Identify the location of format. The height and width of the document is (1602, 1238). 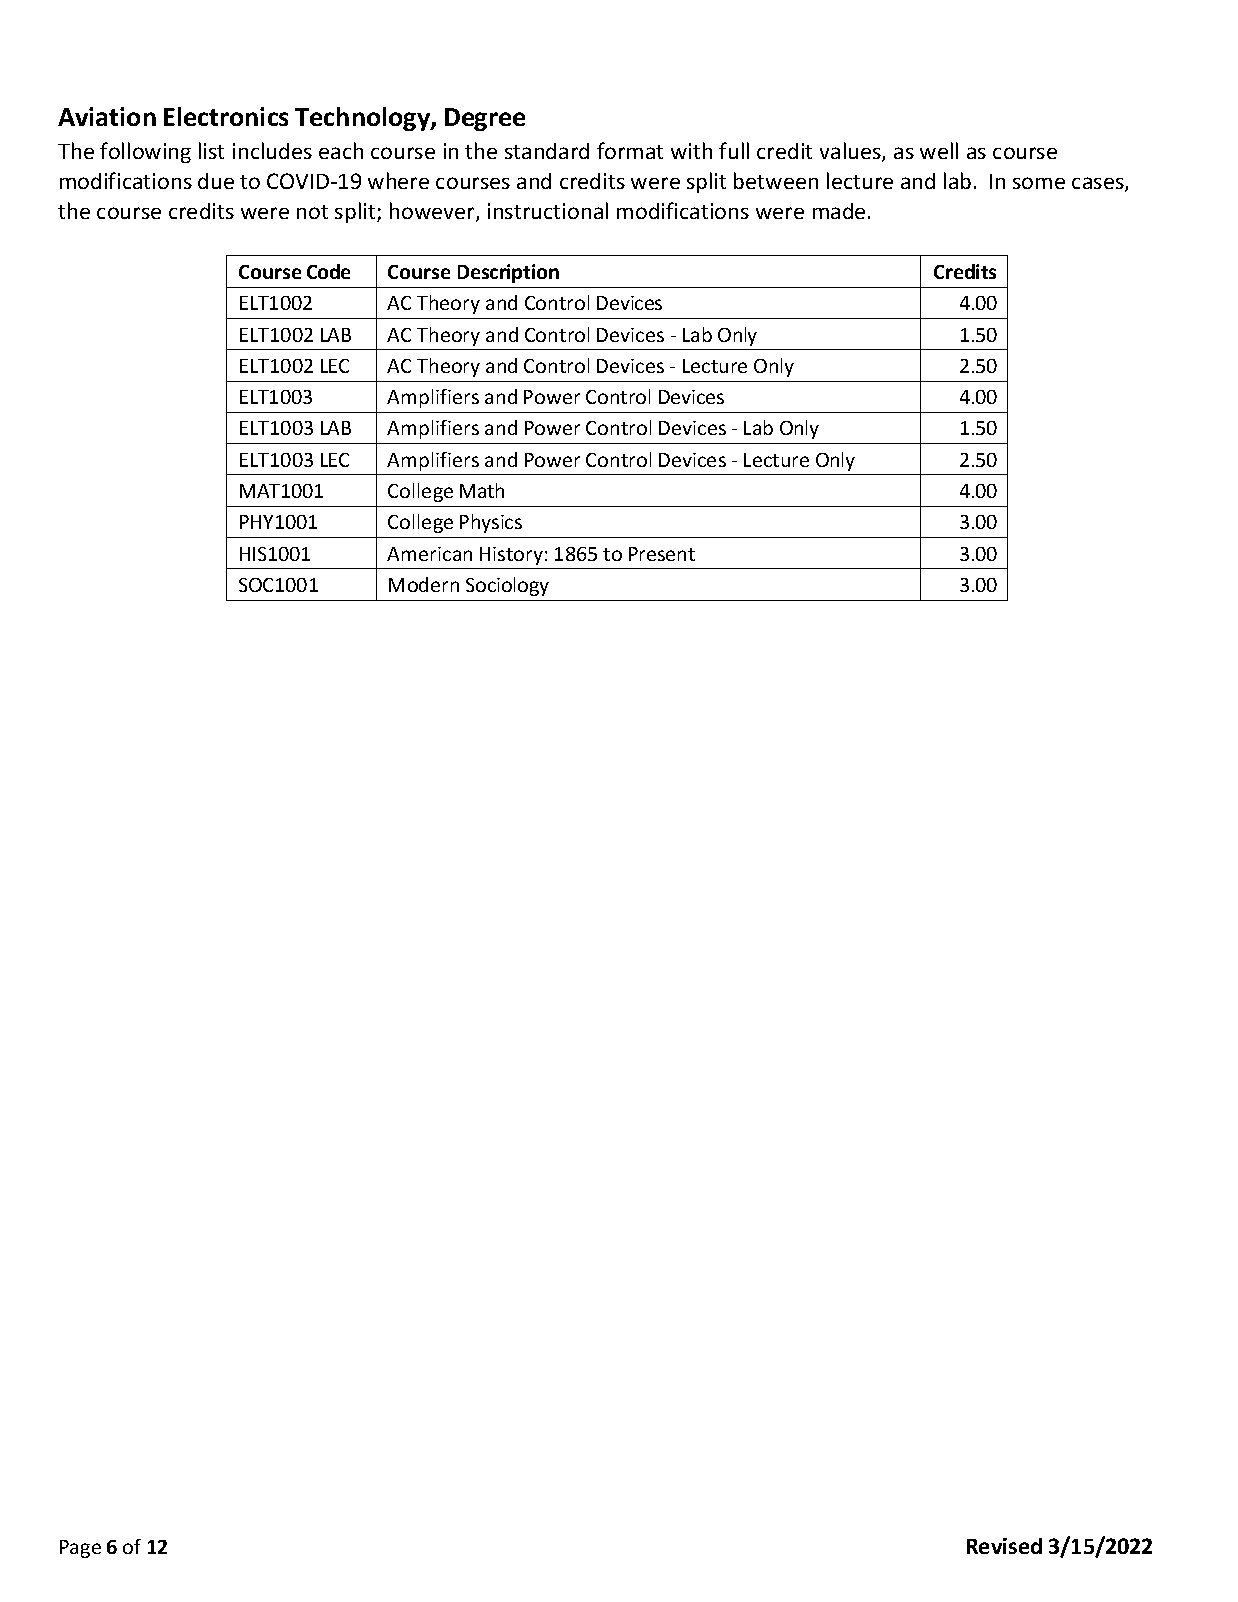
(630, 150).
